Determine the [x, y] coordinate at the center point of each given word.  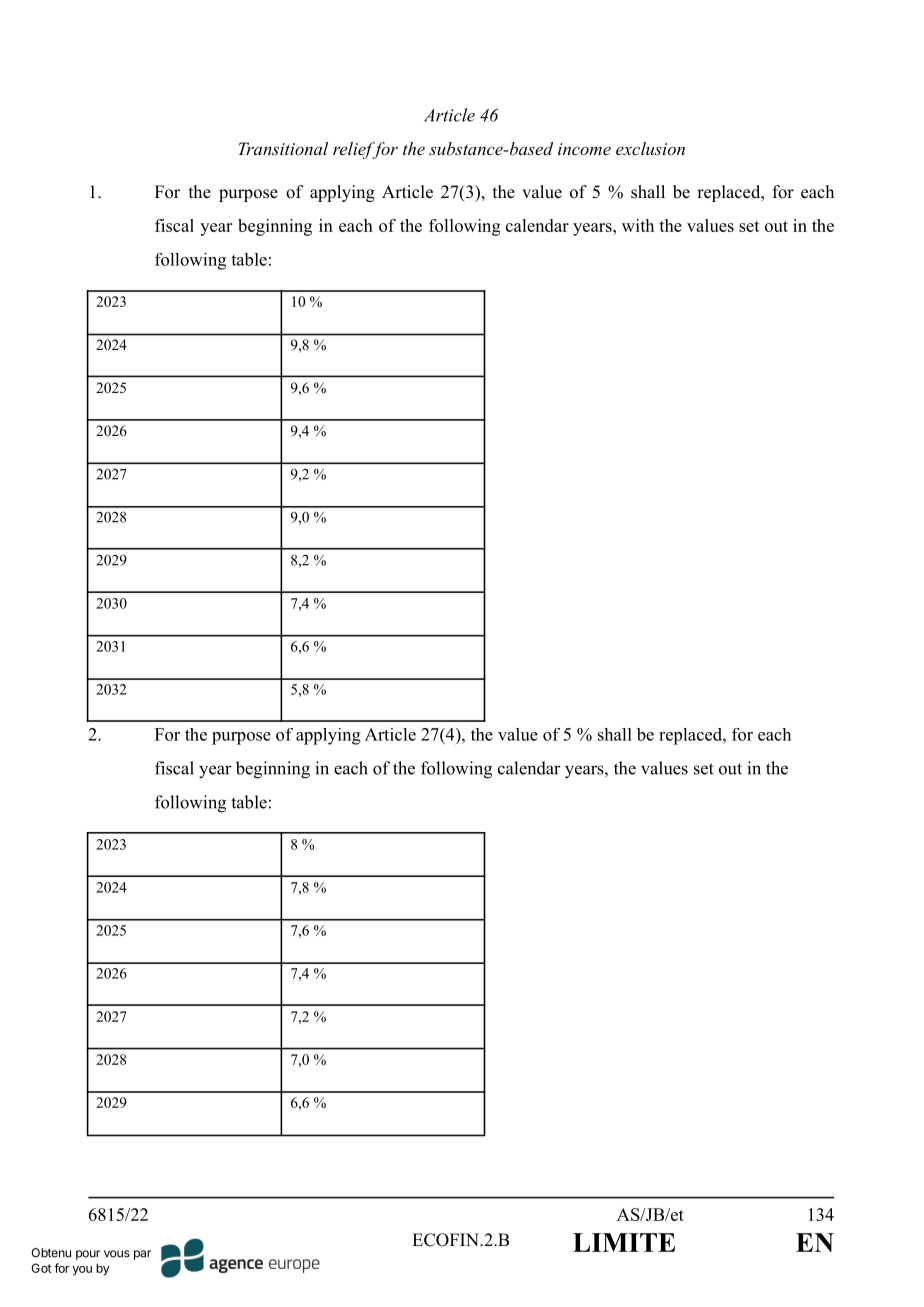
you [82, 1271]
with [638, 225]
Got [41, 1268]
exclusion [650, 148]
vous [117, 1254]
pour [88, 1255]
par [142, 1255]
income [584, 149]
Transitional [283, 148]
